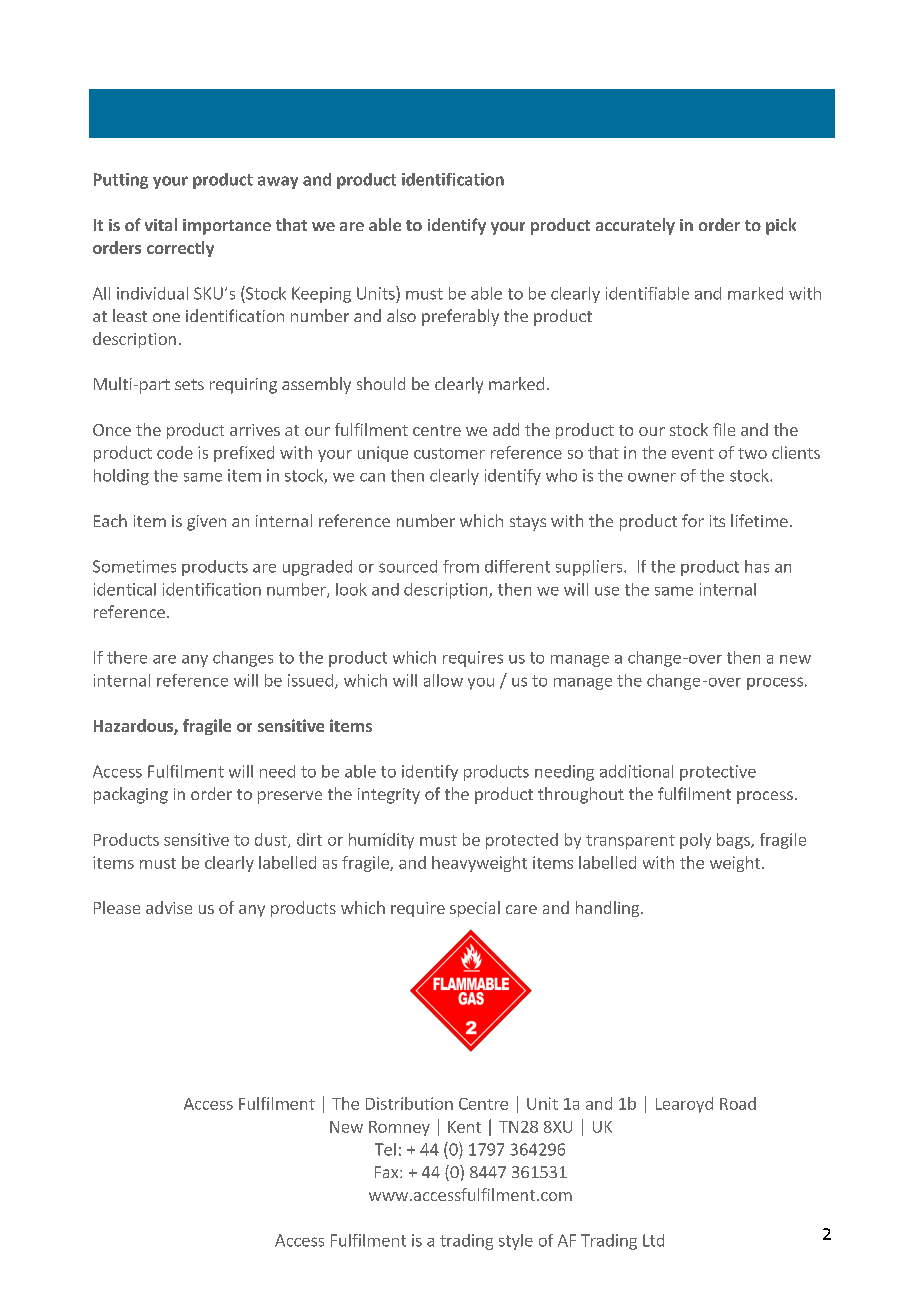 The height and width of the document is (1308, 924). Describe the element at coordinates (409, 1103) in the document. I see `Distribution` at that location.
